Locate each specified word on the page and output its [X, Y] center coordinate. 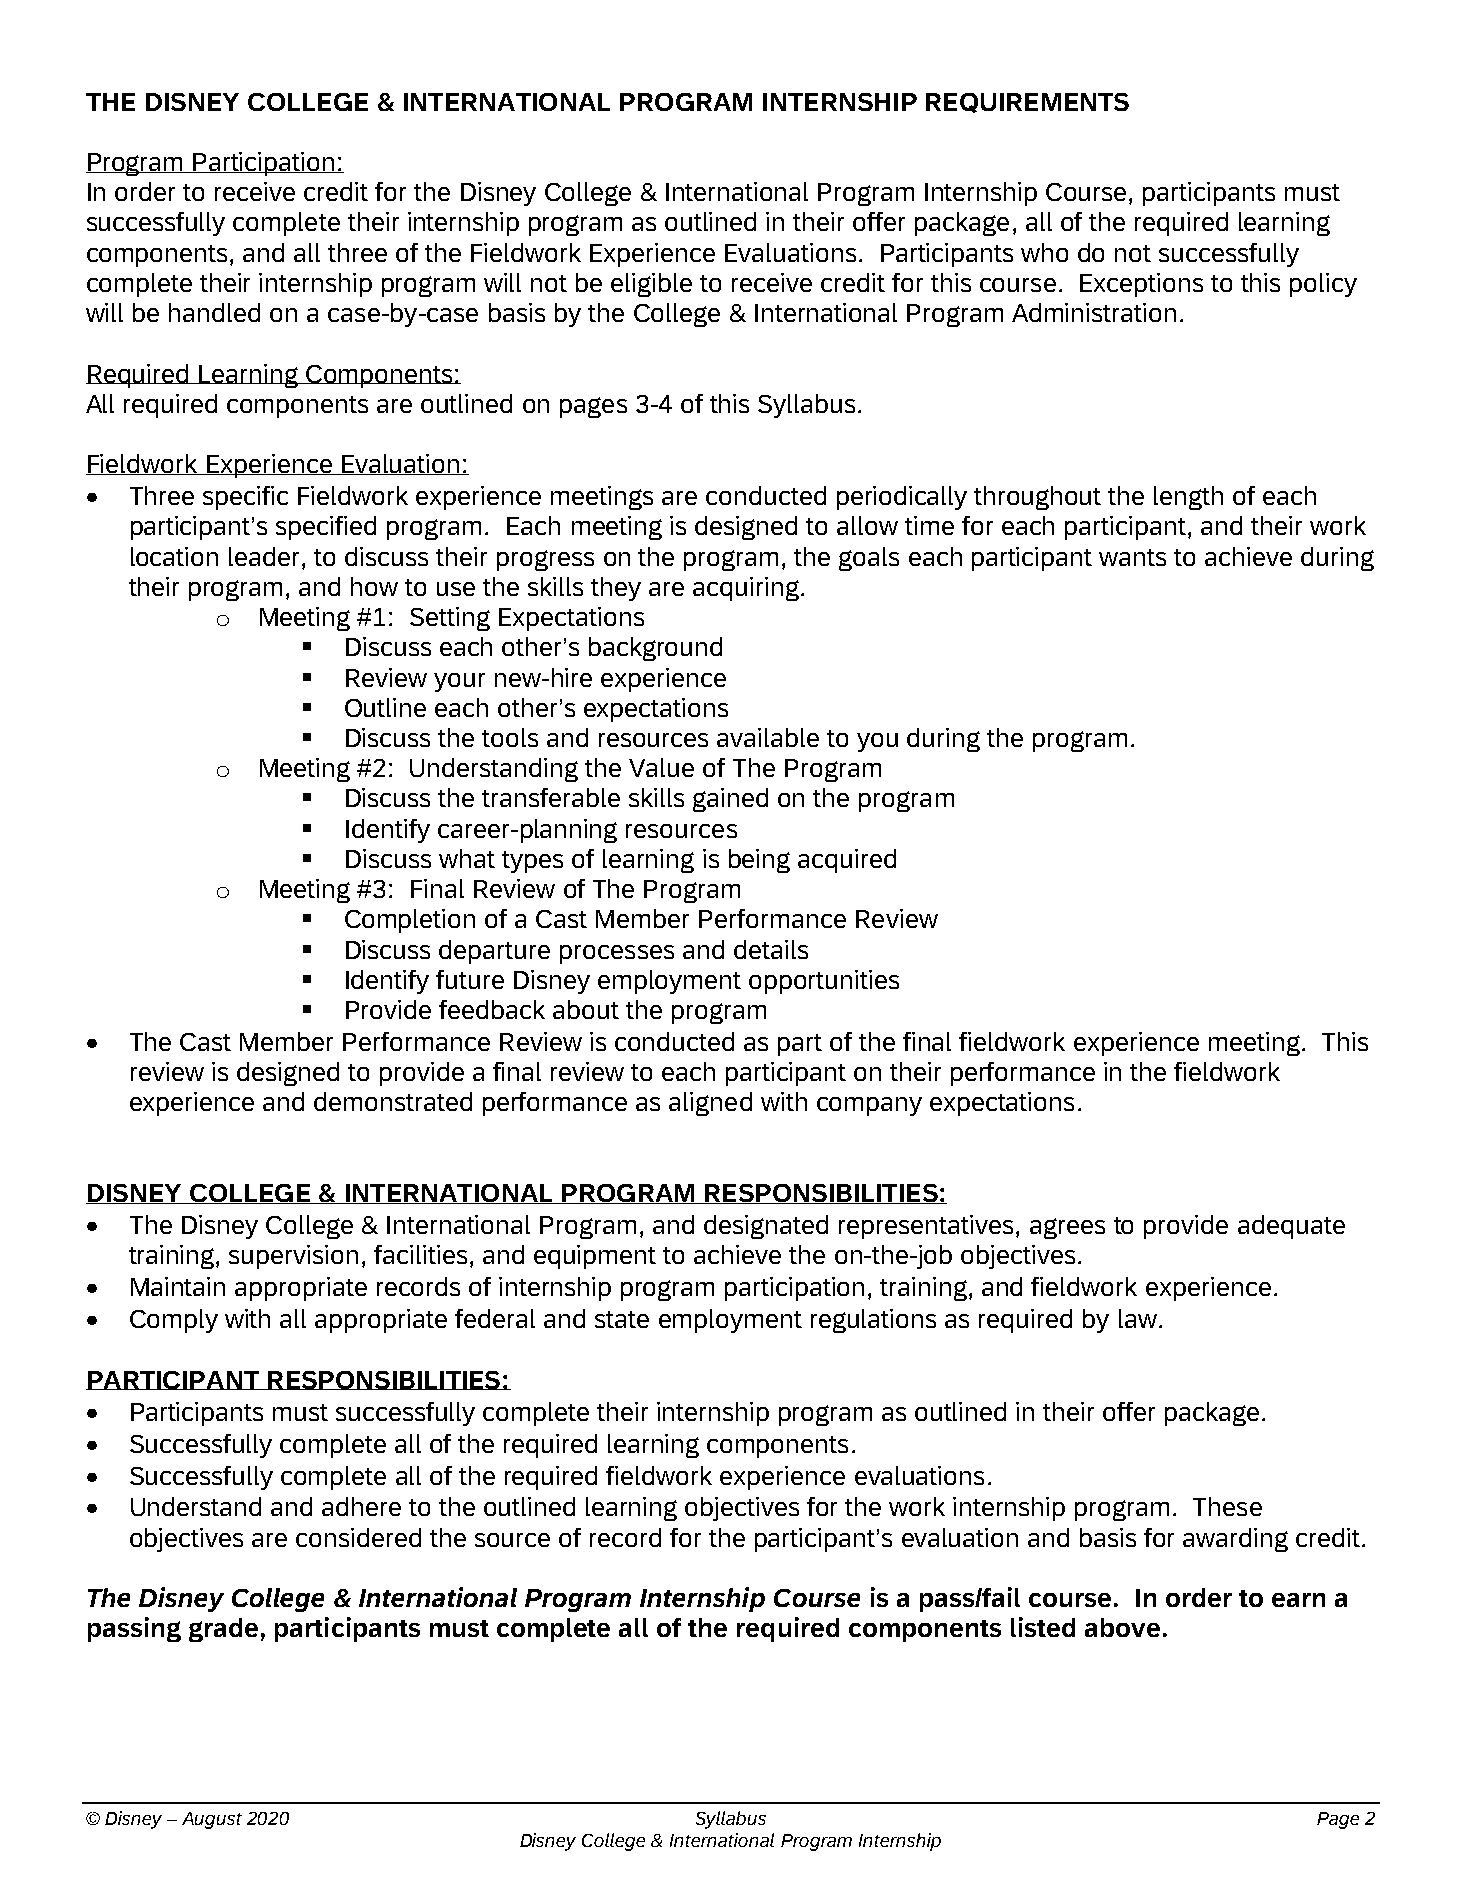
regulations [873, 1321]
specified [326, 528]
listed [1043, 1627]
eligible [651, 285]
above [1122, 1627]
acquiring [746, 589]
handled [214, 312]
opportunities [824, 982]
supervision [293, 1257]
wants [1132, 557]
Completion [410, 921]
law [1138, 1318]
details [771, 949]
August [212, 1820]
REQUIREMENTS [1027, 103]
